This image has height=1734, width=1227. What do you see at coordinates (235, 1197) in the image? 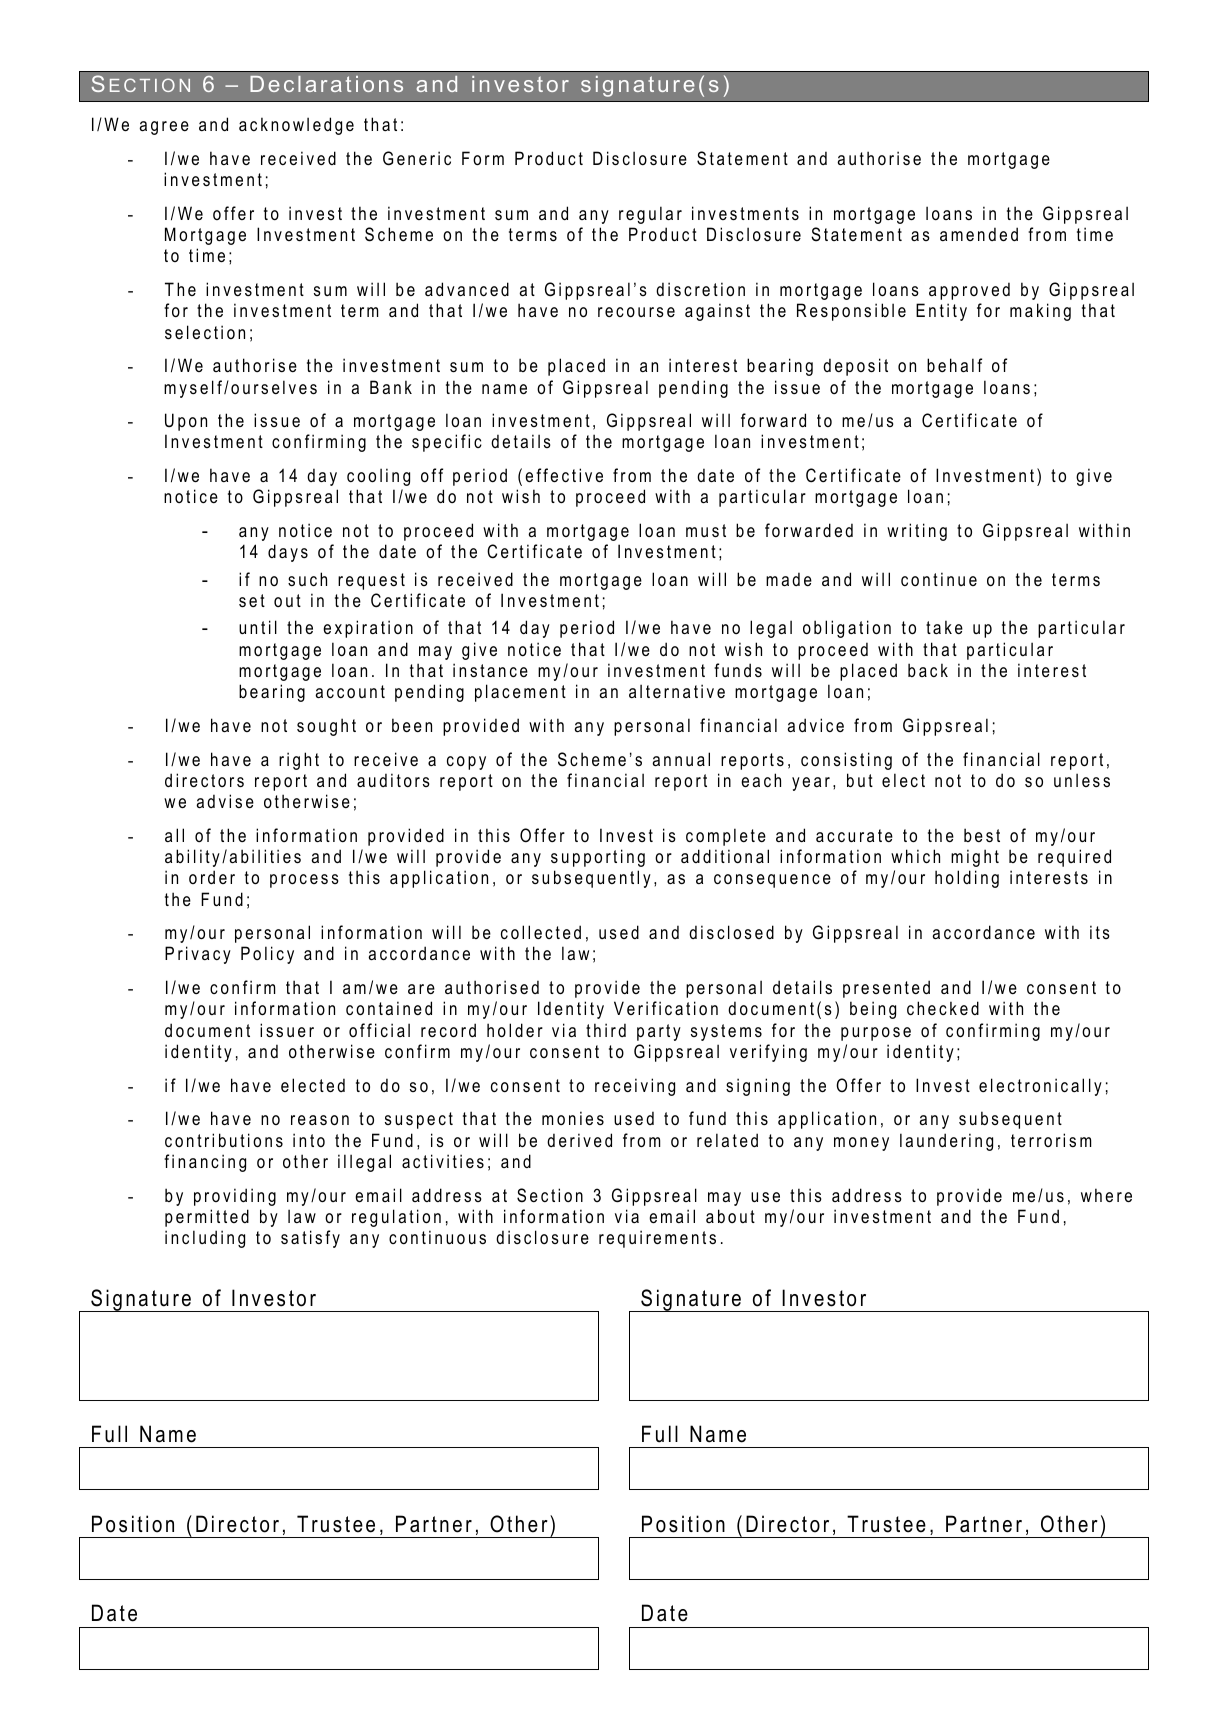
I see `providing` at bounding box center [235, 1197].
